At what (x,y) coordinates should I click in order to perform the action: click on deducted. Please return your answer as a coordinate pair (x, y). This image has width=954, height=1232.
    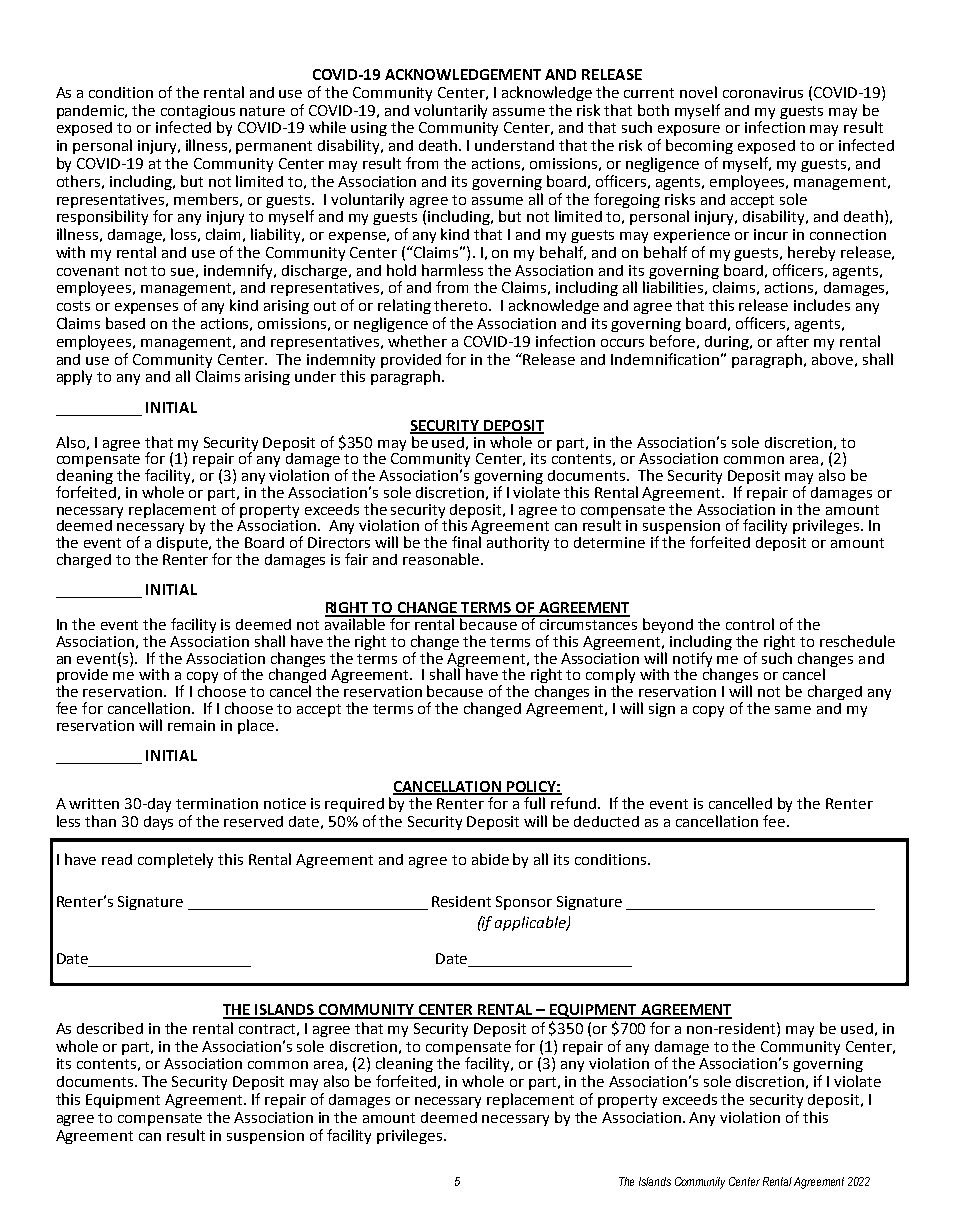
    Looking at the image, I should click on (606, 821).
